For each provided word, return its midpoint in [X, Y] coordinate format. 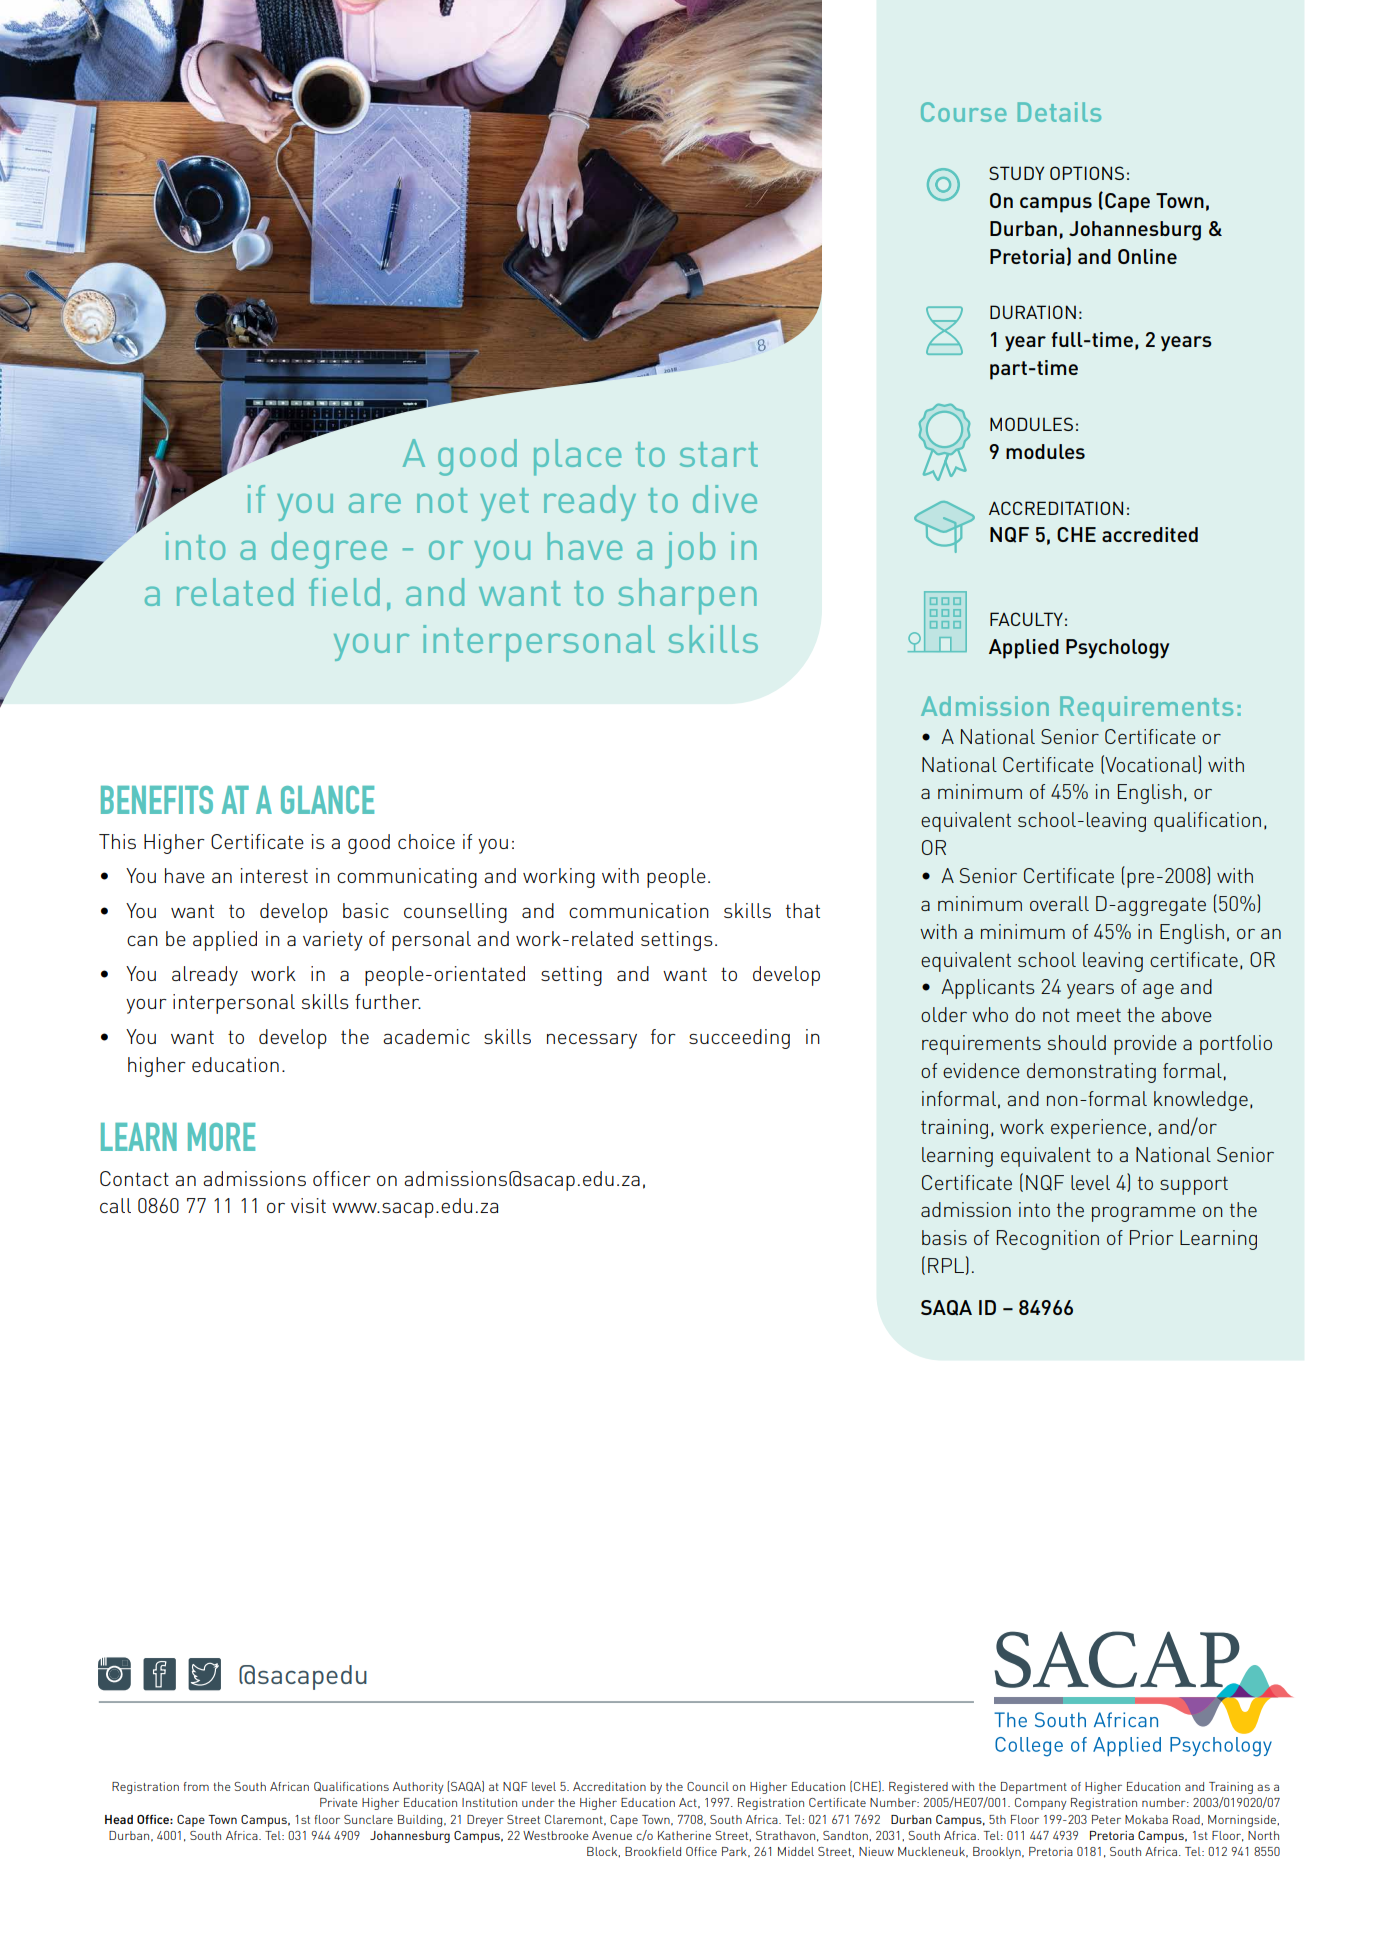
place [577, 457]
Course [964, 112]
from [196, 1786]
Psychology [1117, 649]
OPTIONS [1087, 173]
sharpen [687, 596]
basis [944, 1237]
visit [308, 1205]
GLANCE [327, 800]
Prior [1151, 1237]
